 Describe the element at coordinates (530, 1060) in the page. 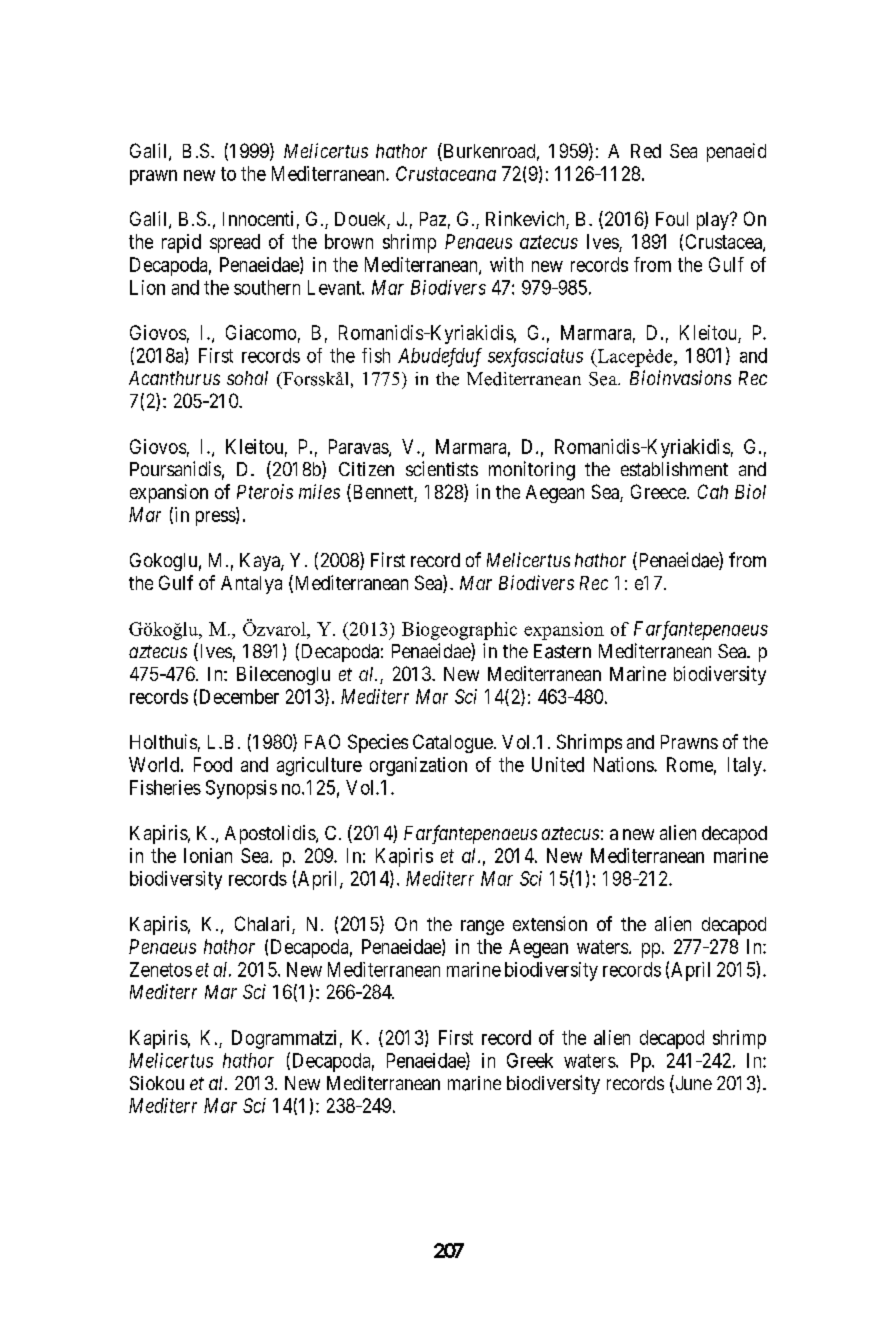

I see `Greek` at that location.
